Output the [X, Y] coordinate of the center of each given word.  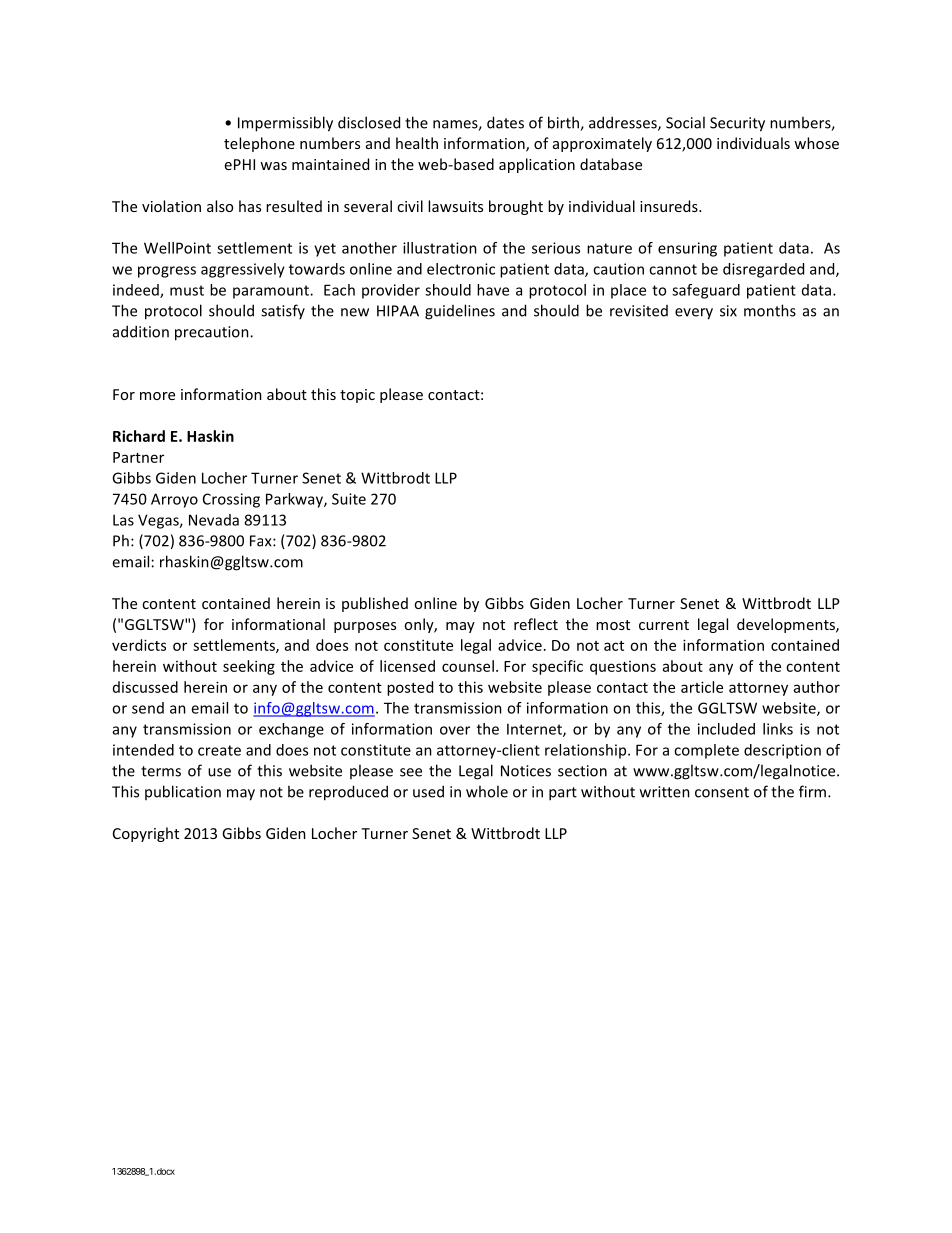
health [417, 143]
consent [722, 792]
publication [183, 792]
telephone [259, 144]
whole [487, 791]
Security [737, 124]
